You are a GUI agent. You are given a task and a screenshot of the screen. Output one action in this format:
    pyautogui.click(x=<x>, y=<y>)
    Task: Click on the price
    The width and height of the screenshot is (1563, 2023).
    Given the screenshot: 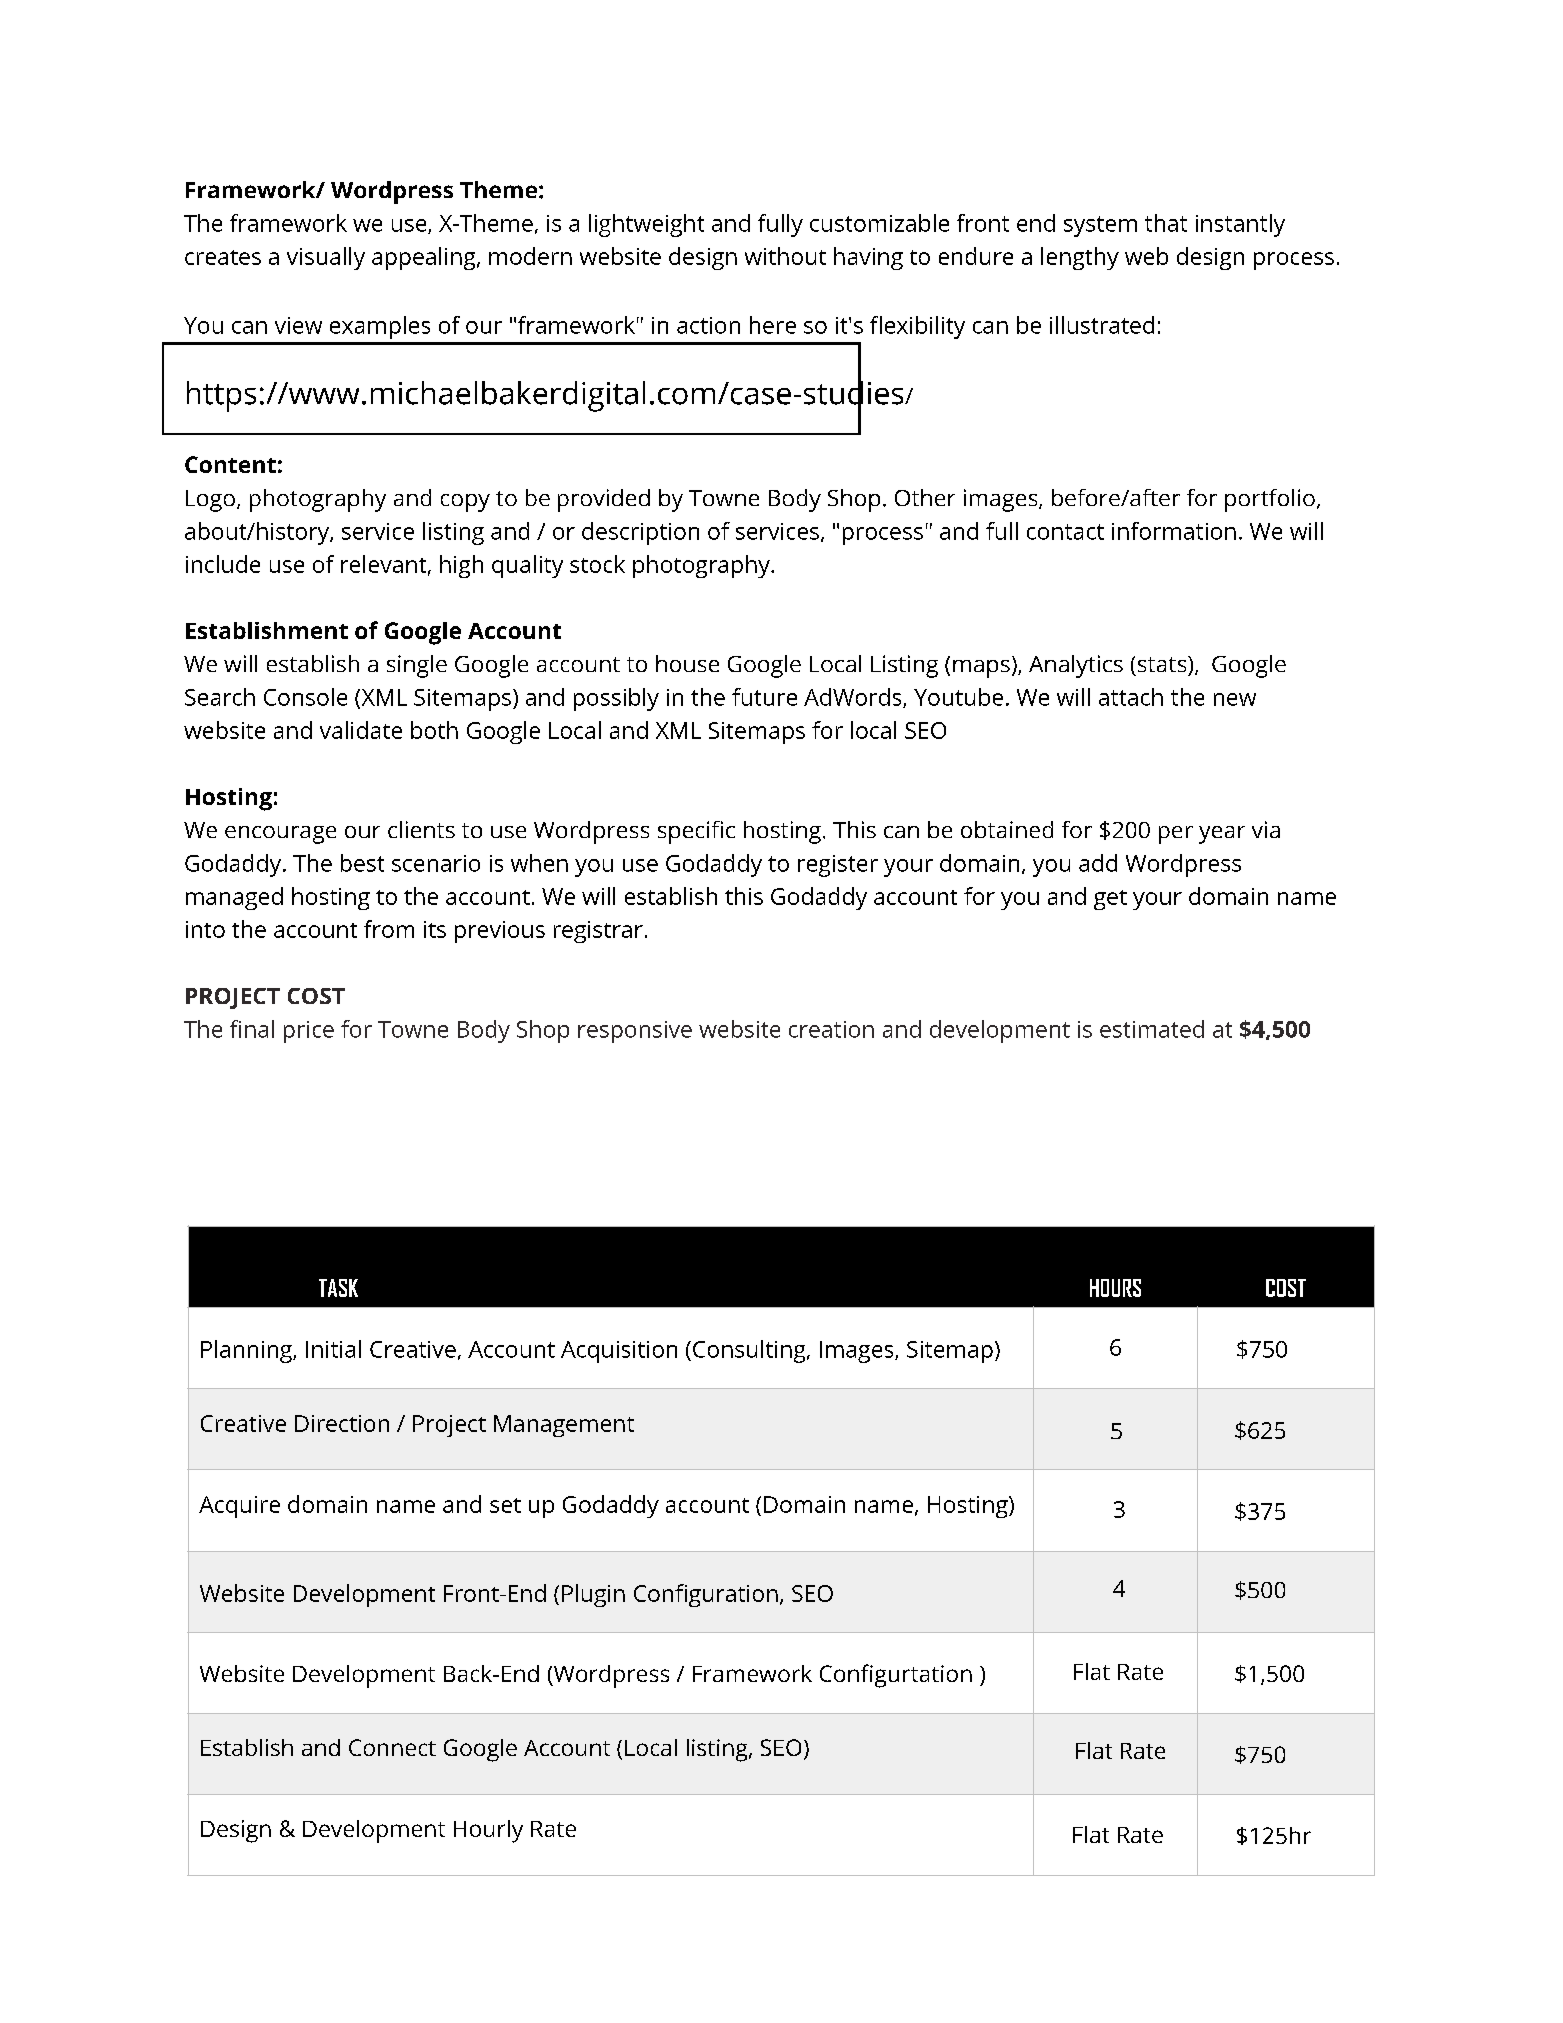 What is the action you would take?
    pyautogui.click(x=309, y=1032)
